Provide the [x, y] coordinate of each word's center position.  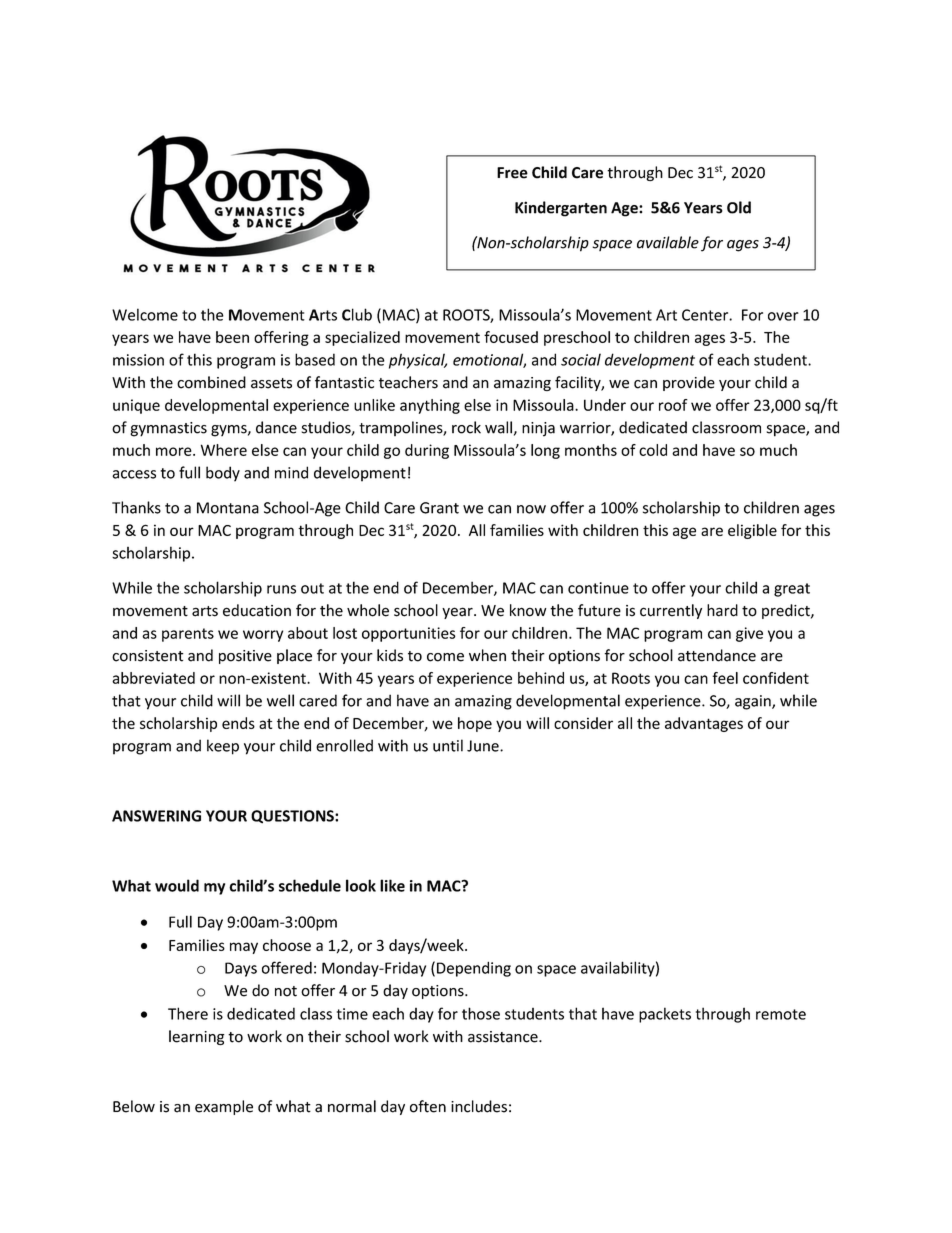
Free [512, 173]
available [668, 242]
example [224, 1107]
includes [479, 1106]
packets [665, 1015]
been [232, 337]
